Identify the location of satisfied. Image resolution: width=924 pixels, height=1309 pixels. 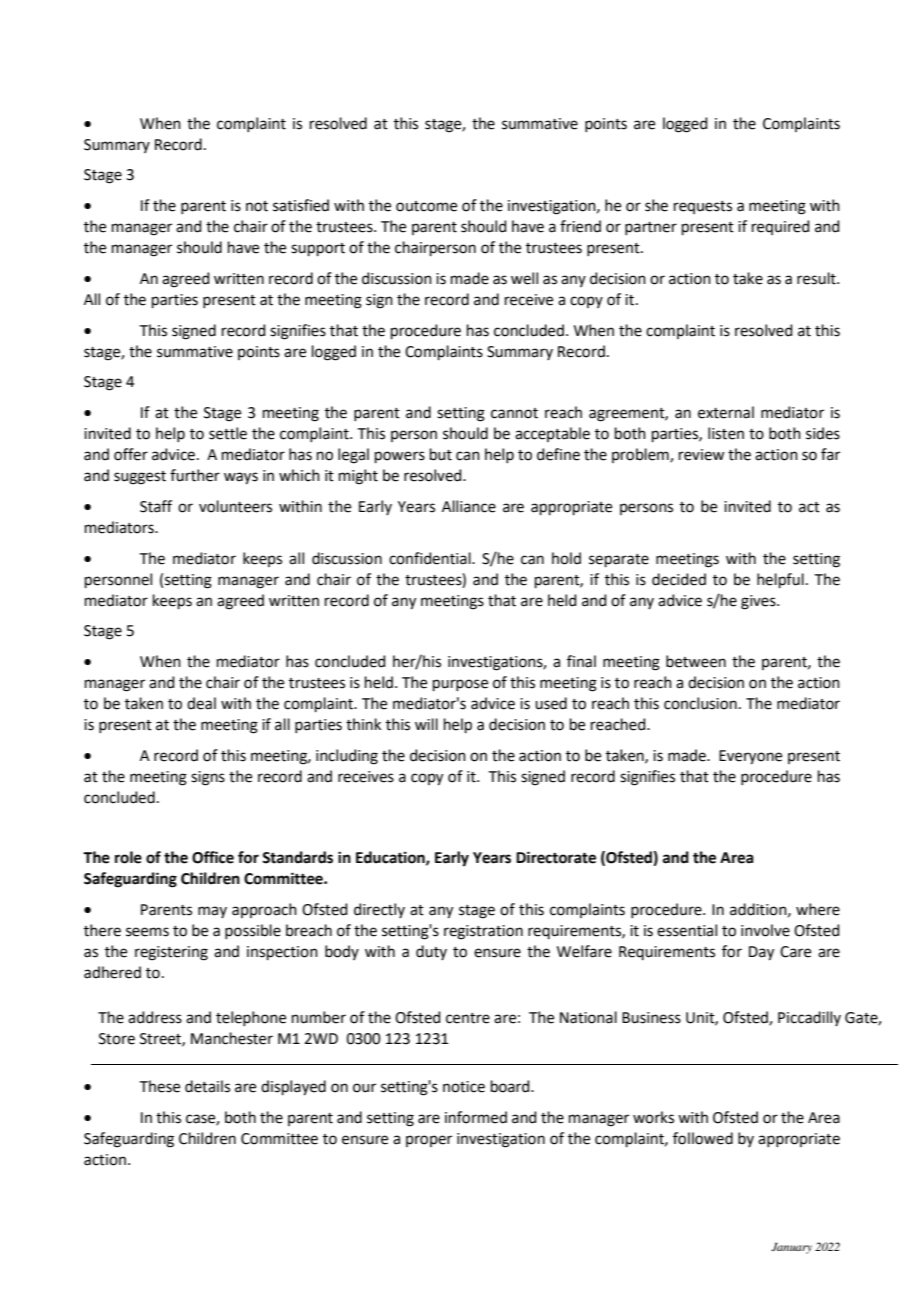
(301, 205).
